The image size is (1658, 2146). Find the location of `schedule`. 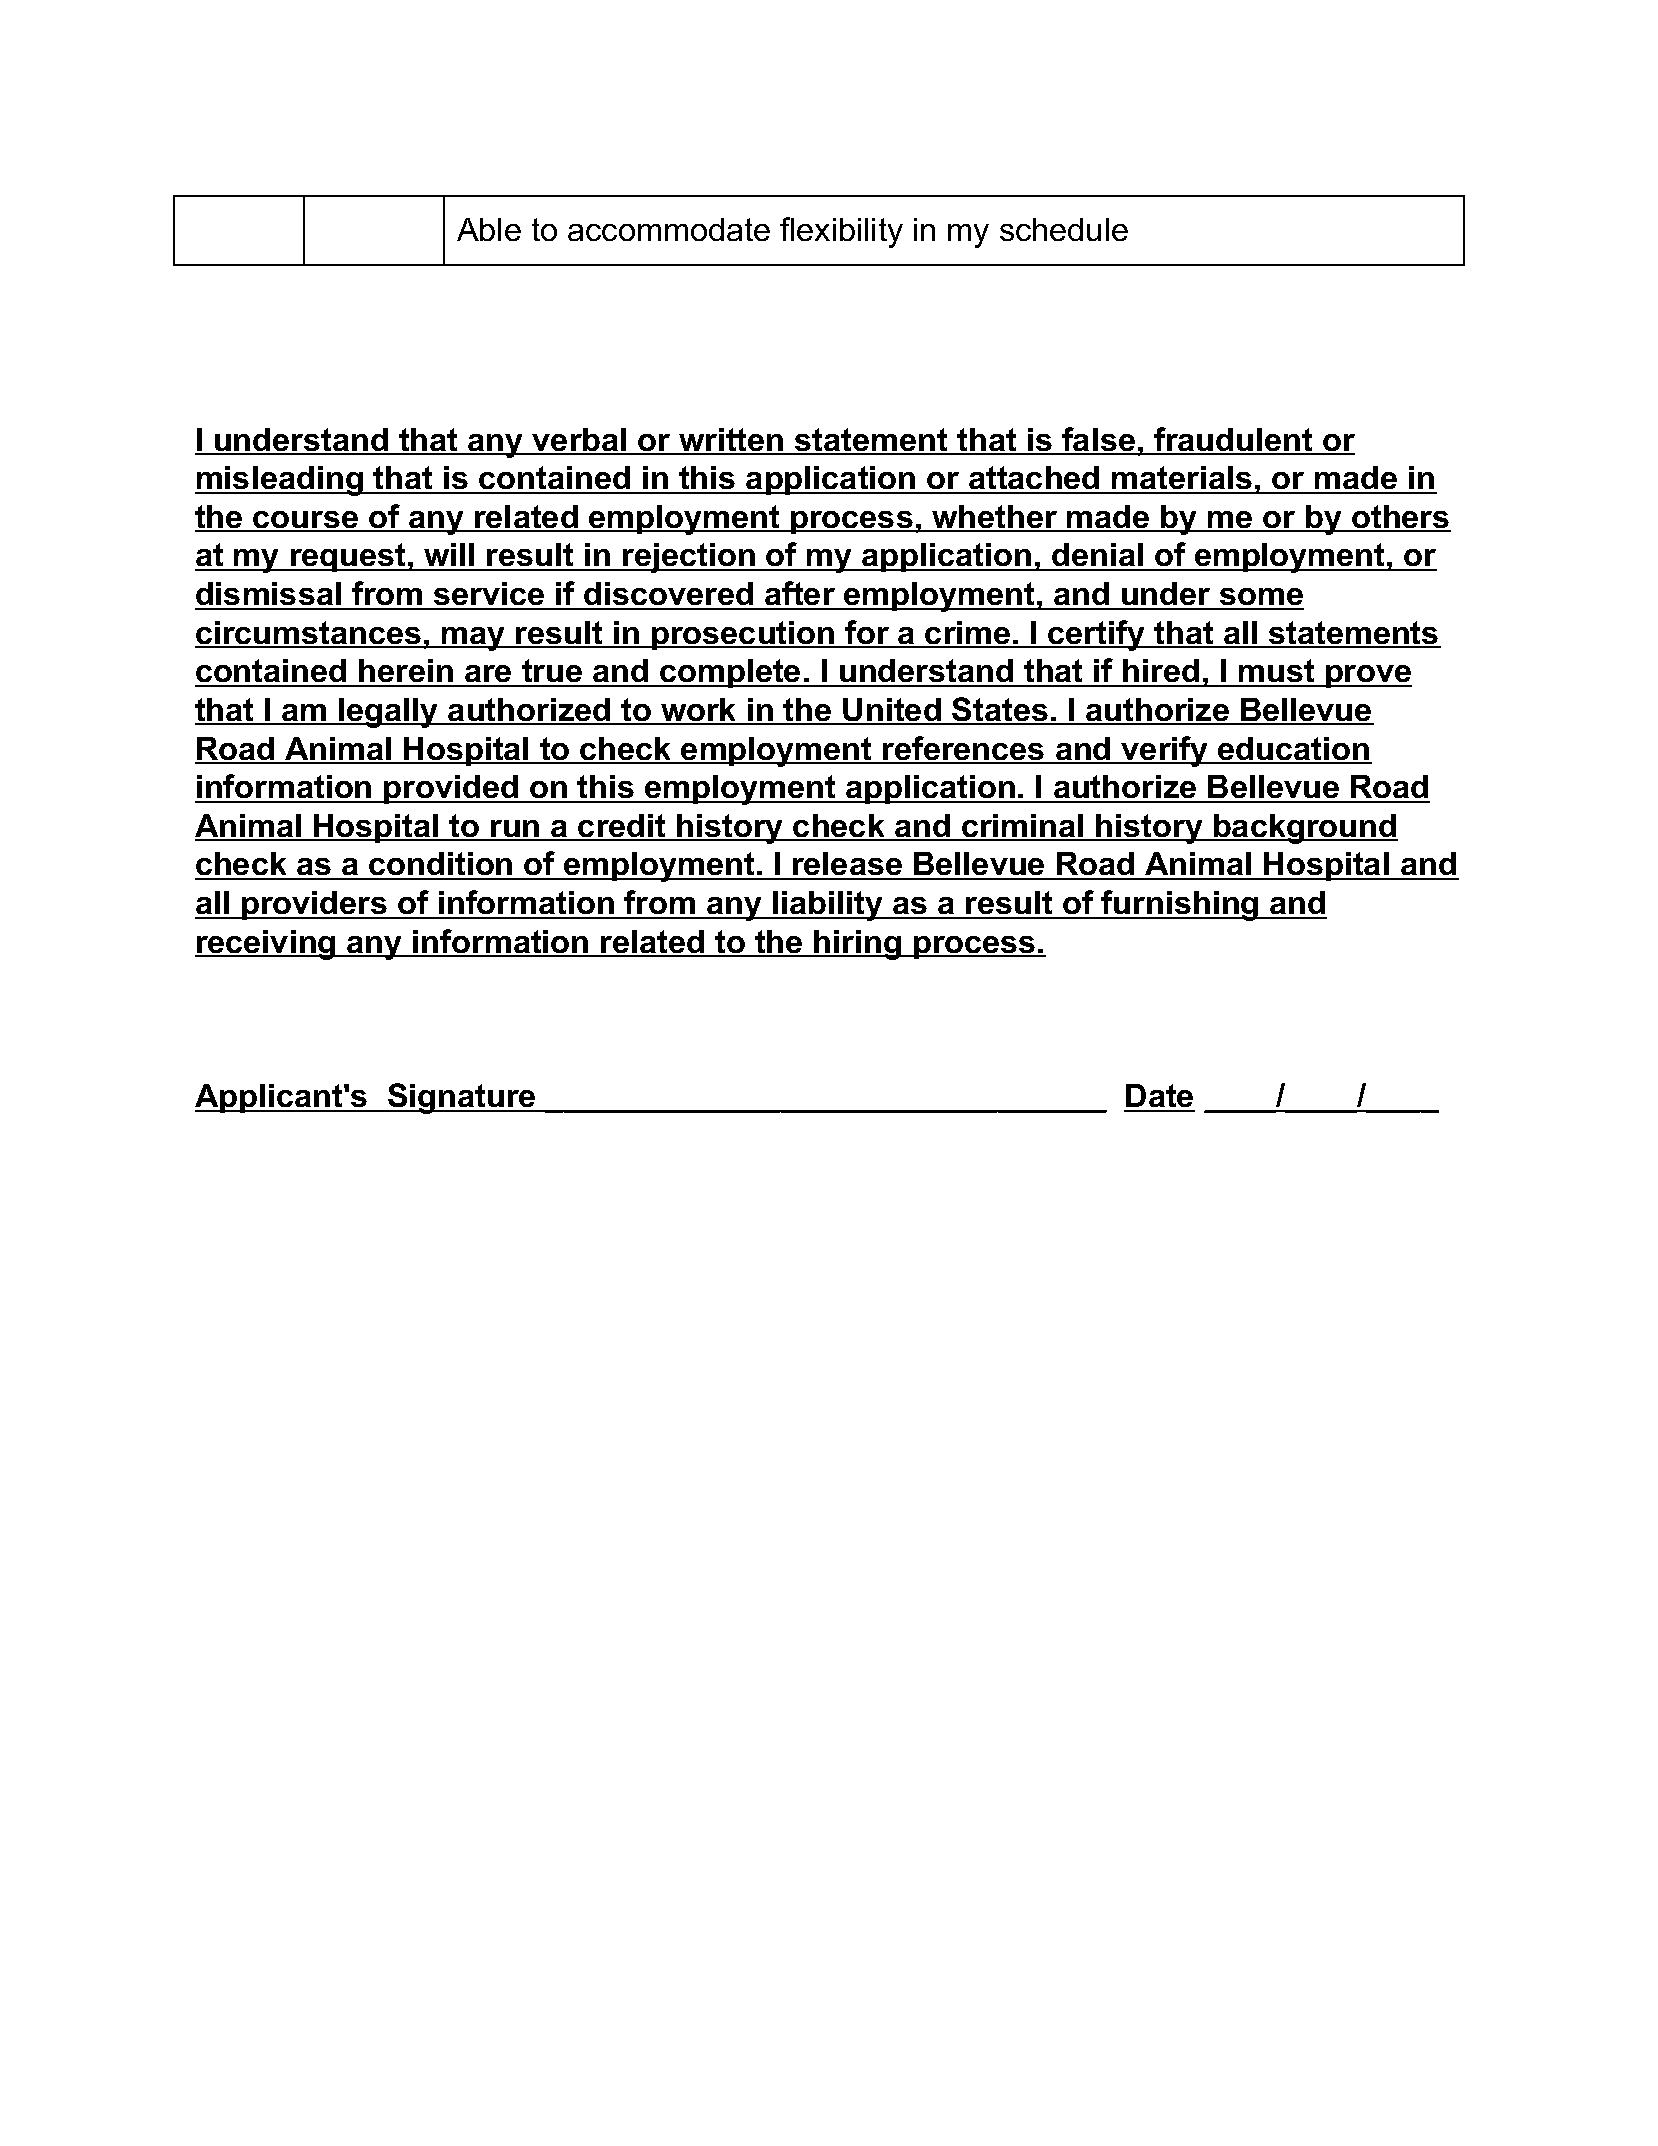

schedule is located at coordinates (1064, 229).
